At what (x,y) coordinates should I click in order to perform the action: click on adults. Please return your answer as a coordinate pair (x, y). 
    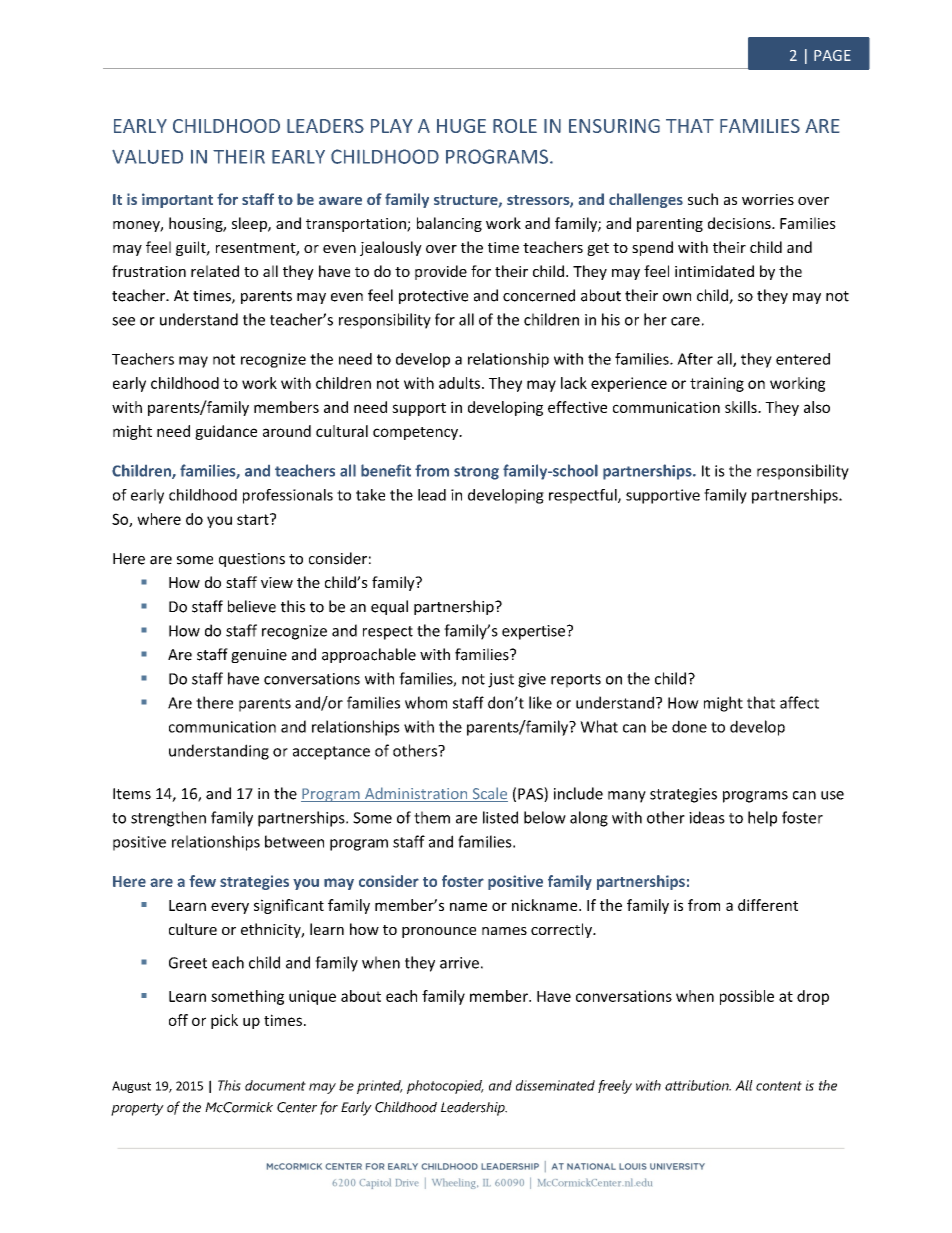
    Looking at the image, I should click on (461, 383).
